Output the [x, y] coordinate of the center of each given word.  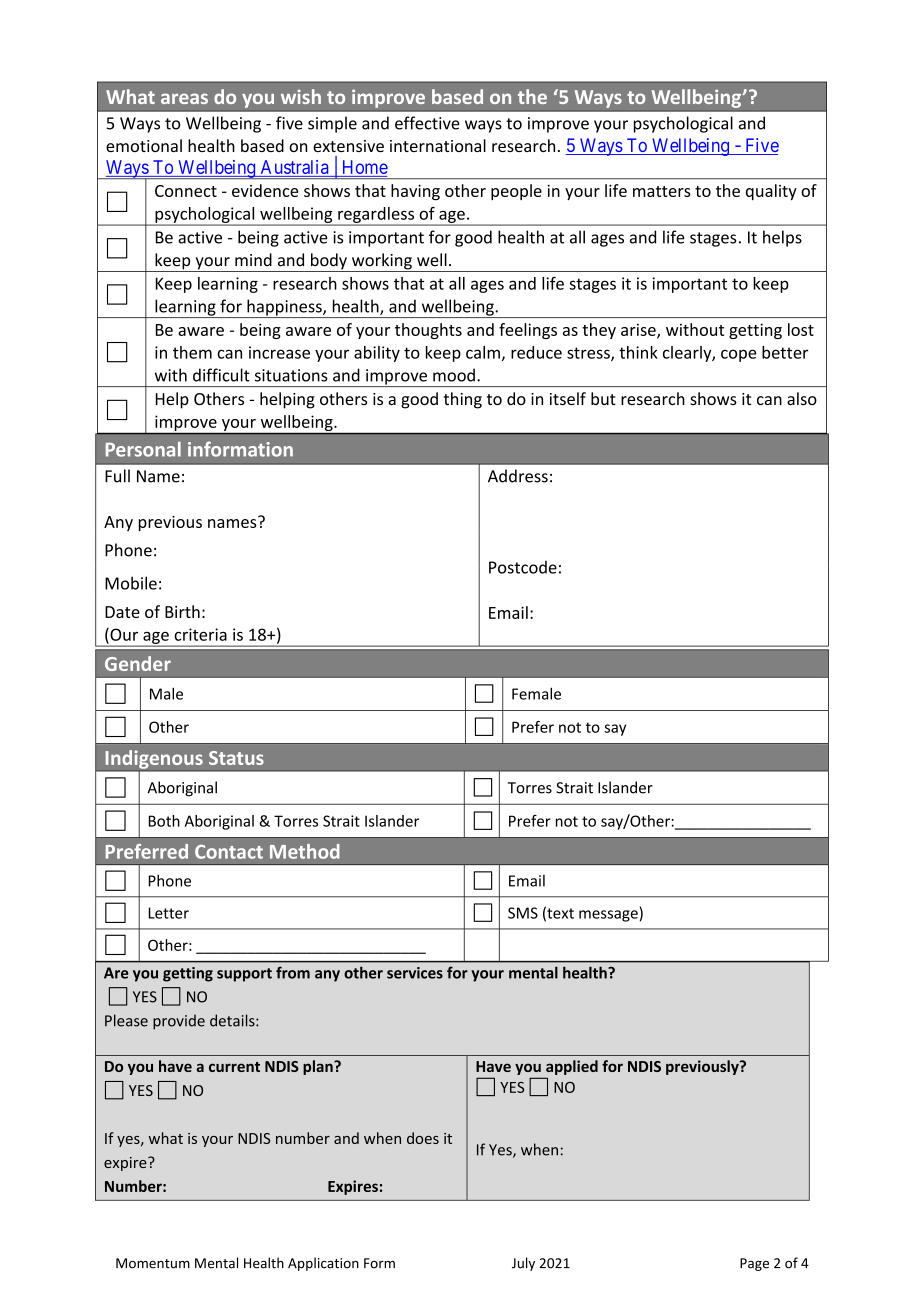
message [608, 916]
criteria [200, 634]
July [523, 1264]
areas [184, 98]
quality [771, 192]
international [438, 145]
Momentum [153, 1263]
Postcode [523, 567]
